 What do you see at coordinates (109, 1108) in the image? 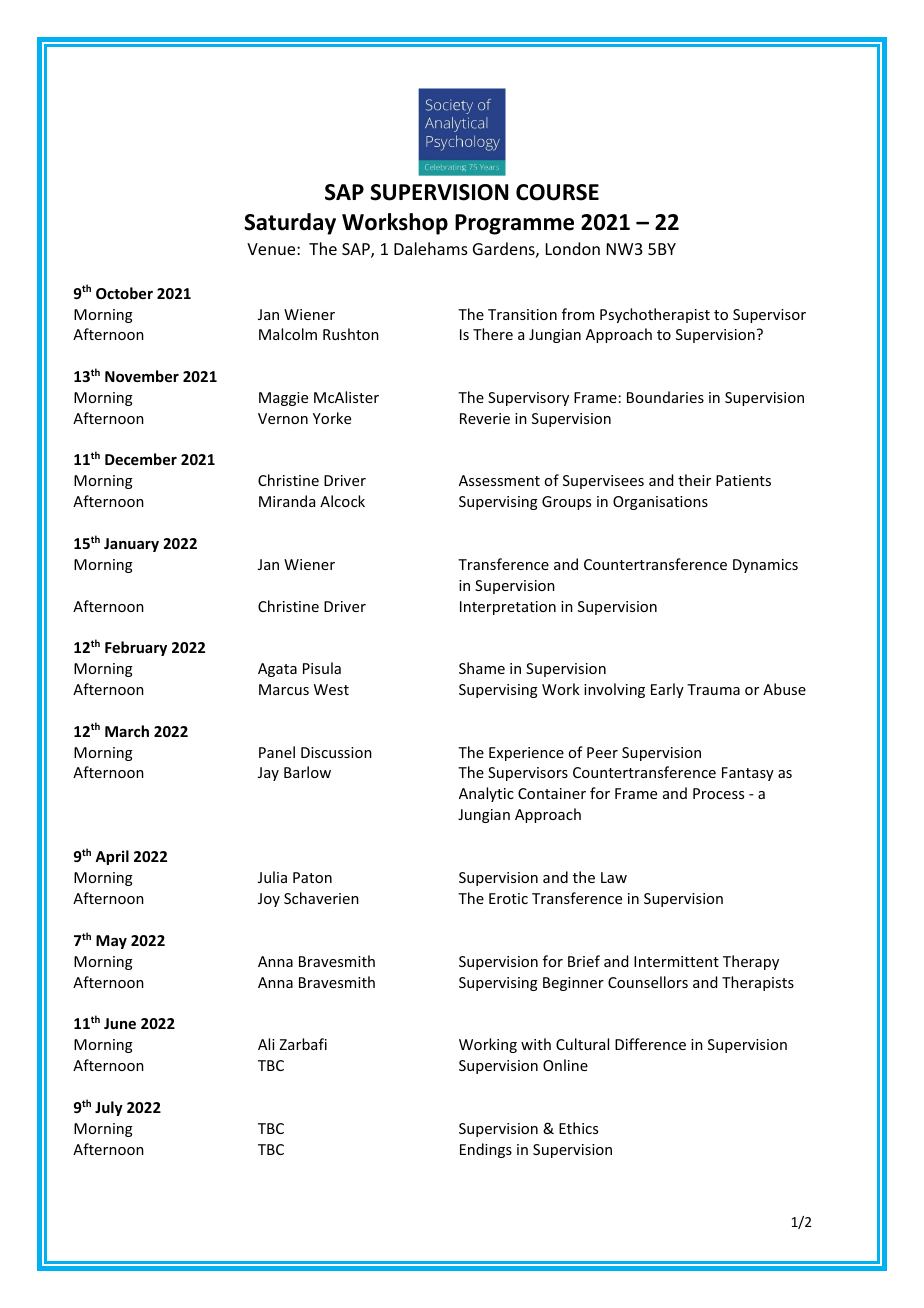
I see `July` at bounding box center [109, 1108].
